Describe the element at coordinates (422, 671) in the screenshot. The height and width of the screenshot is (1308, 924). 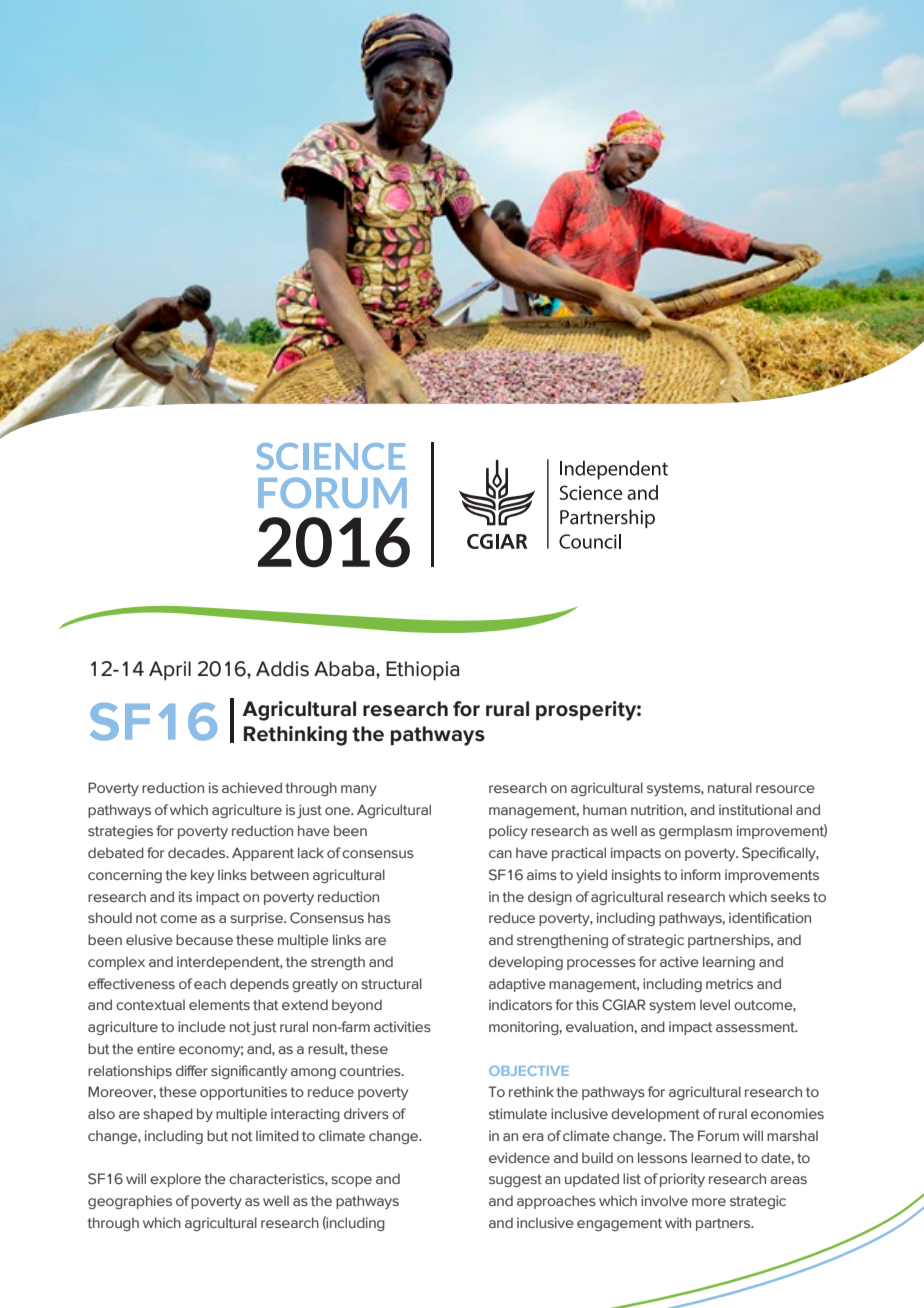
I see `Ethiopia` at that location.
